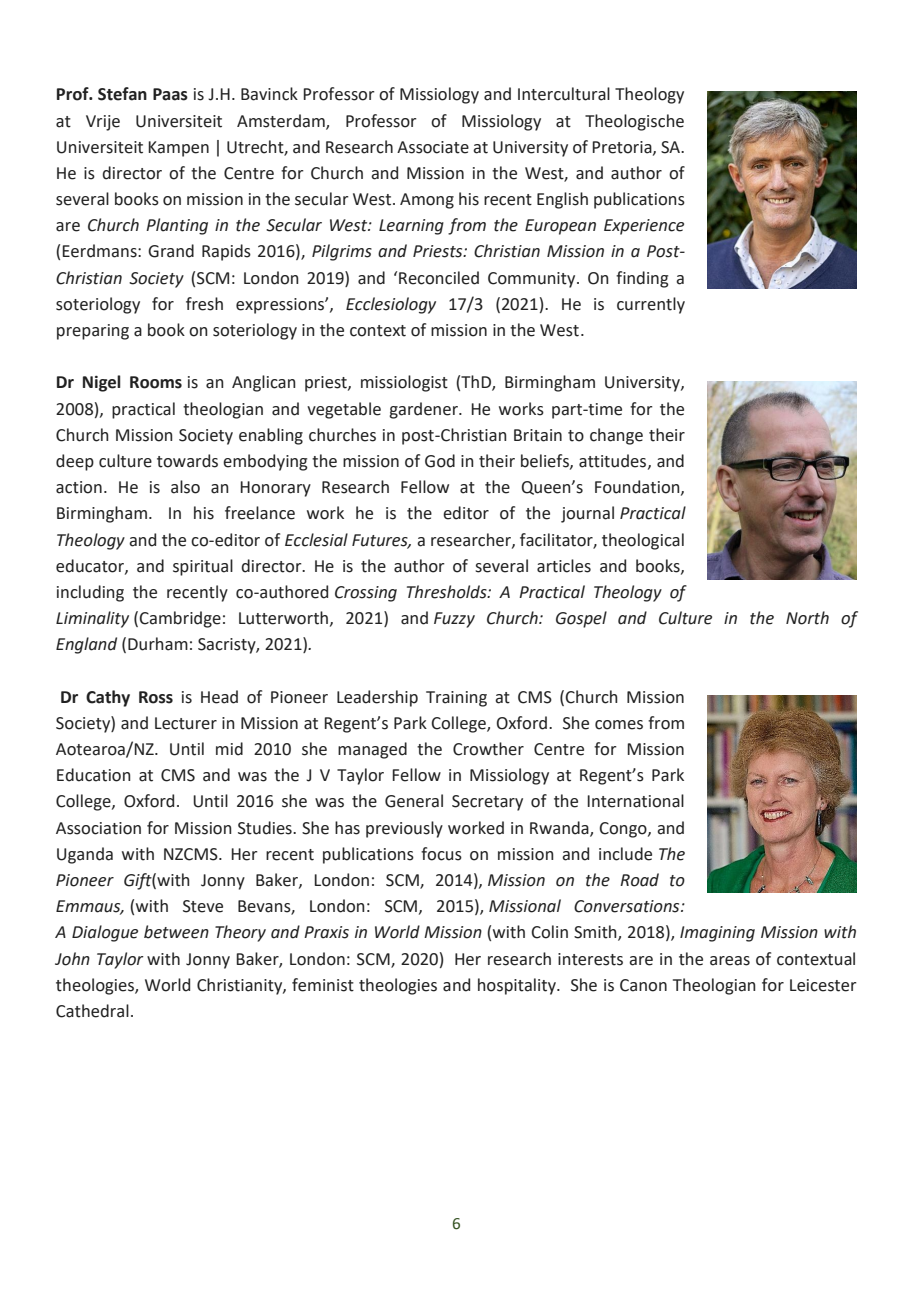 The width and height of the page is (924, 1309). What do you see at coordinates (635, 801) in the page?
I see `International` at bounding box center [635, 801].
